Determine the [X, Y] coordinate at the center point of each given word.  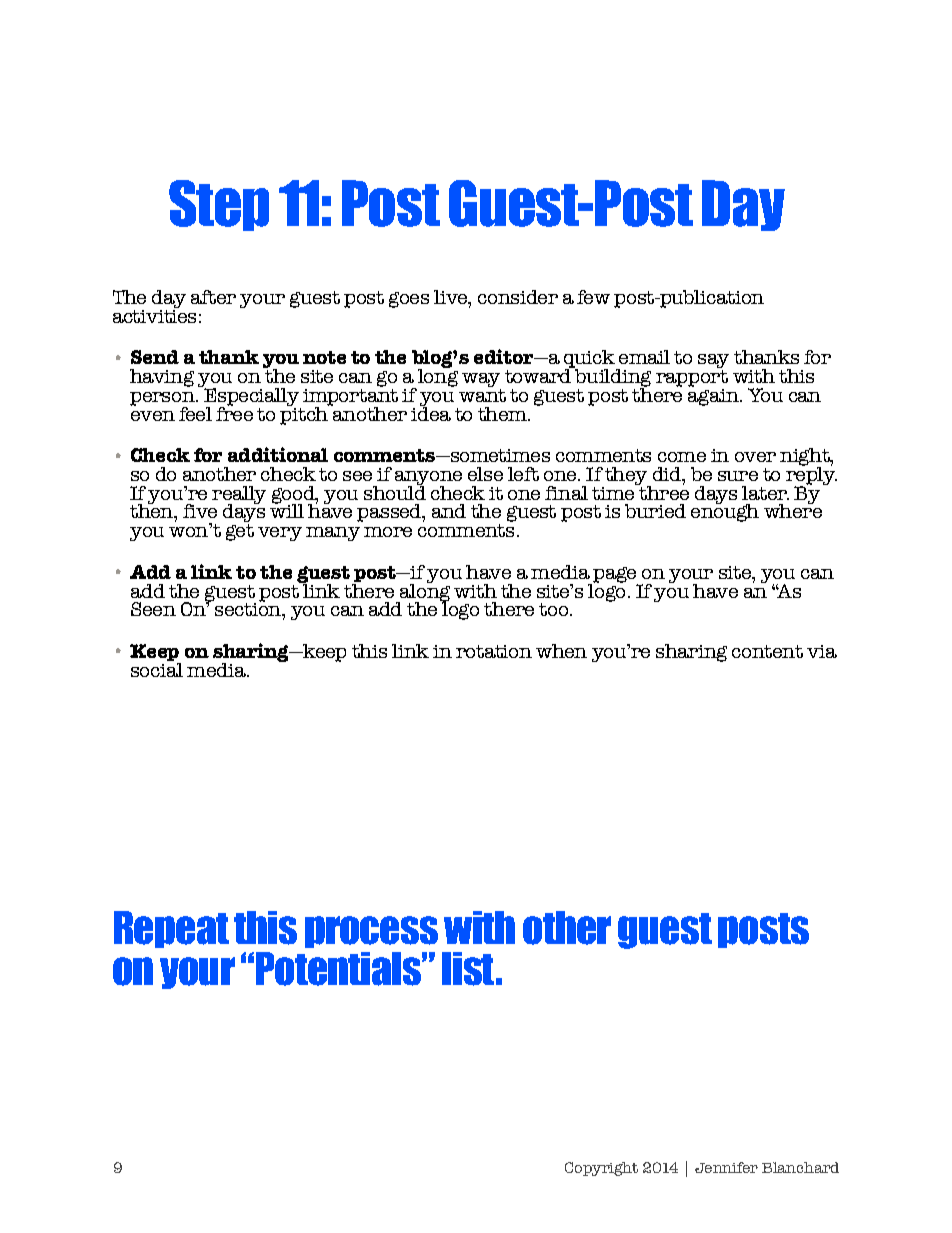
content [767, 651]
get [240, 532]
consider [518, 297]
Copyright [601, 1169]
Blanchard [800, 1167]
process [371, 932]
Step [219, 205]
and [449, 511]
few [593, 297]
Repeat [171, 929]
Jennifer [726, 1167]
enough [725, 512]
